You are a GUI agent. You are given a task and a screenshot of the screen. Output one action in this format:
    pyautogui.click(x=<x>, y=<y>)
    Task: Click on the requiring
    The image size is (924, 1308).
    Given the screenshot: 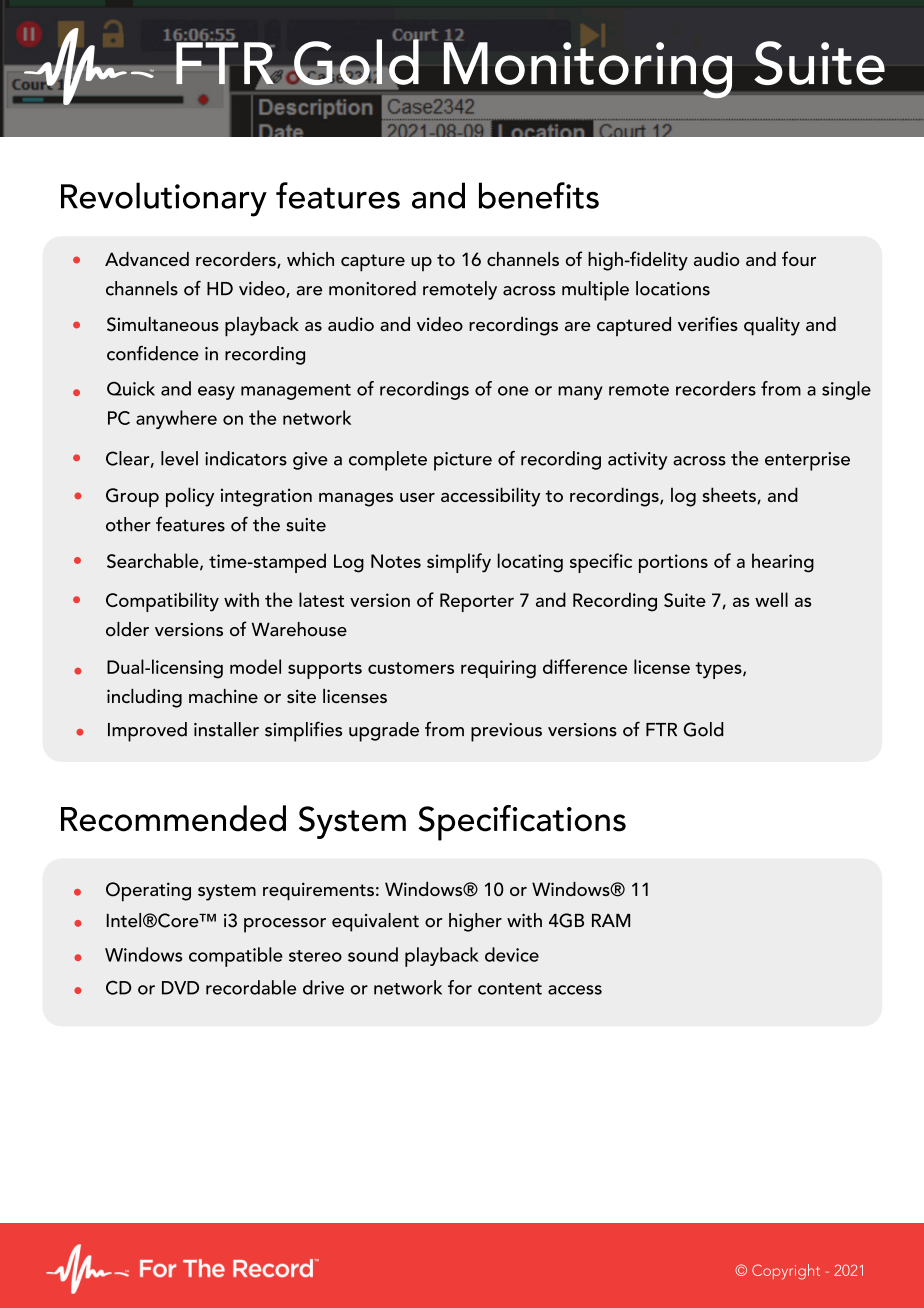 What is the action you would take?
    pyautogui.click(x=498, y=669)
